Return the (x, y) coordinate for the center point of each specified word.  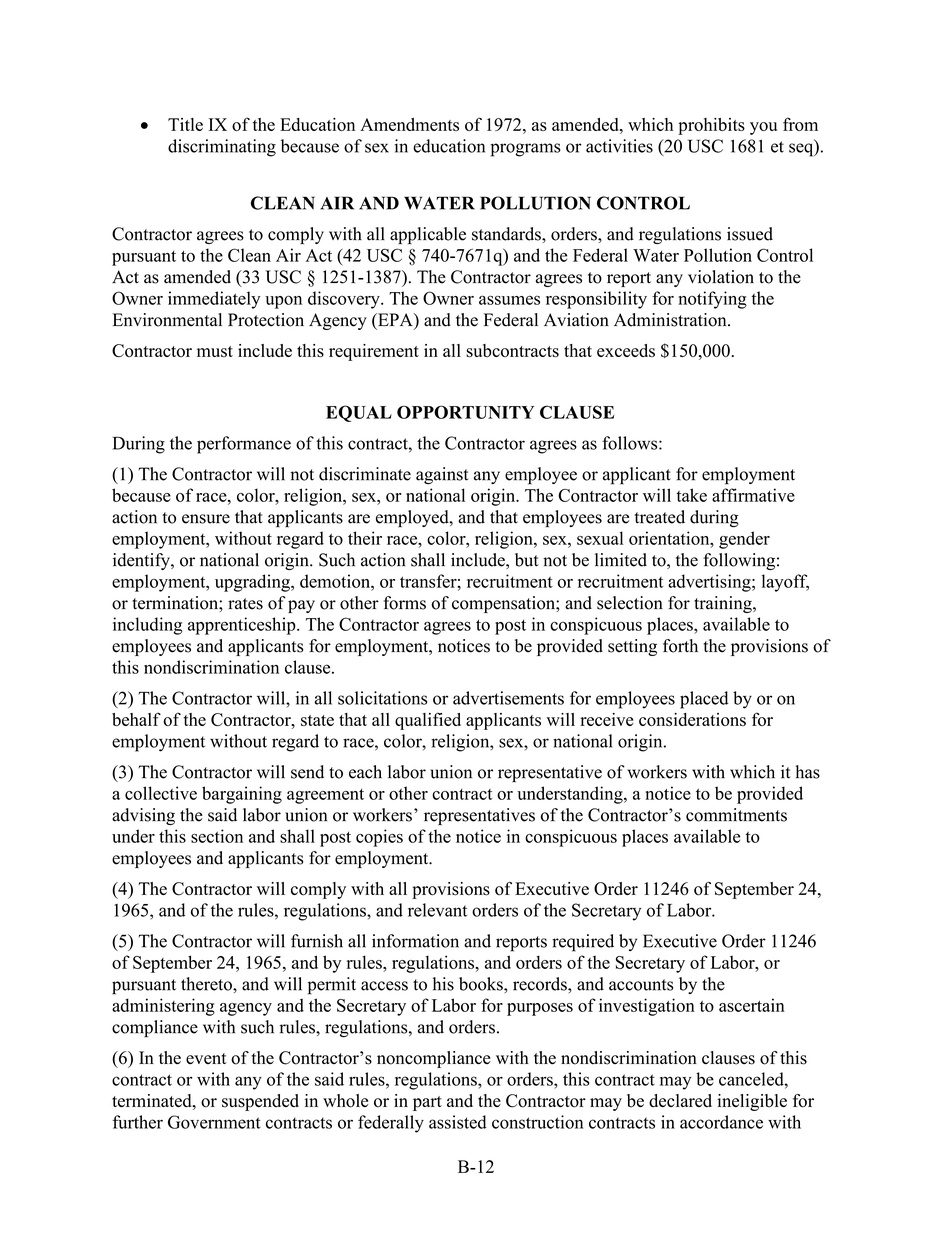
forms (405, 603)
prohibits (711, 126)
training (724, 604)
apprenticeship (243, 626)
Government (214, 1122)
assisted (458, 1122)
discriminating (222, 148)
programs (526, 150)
